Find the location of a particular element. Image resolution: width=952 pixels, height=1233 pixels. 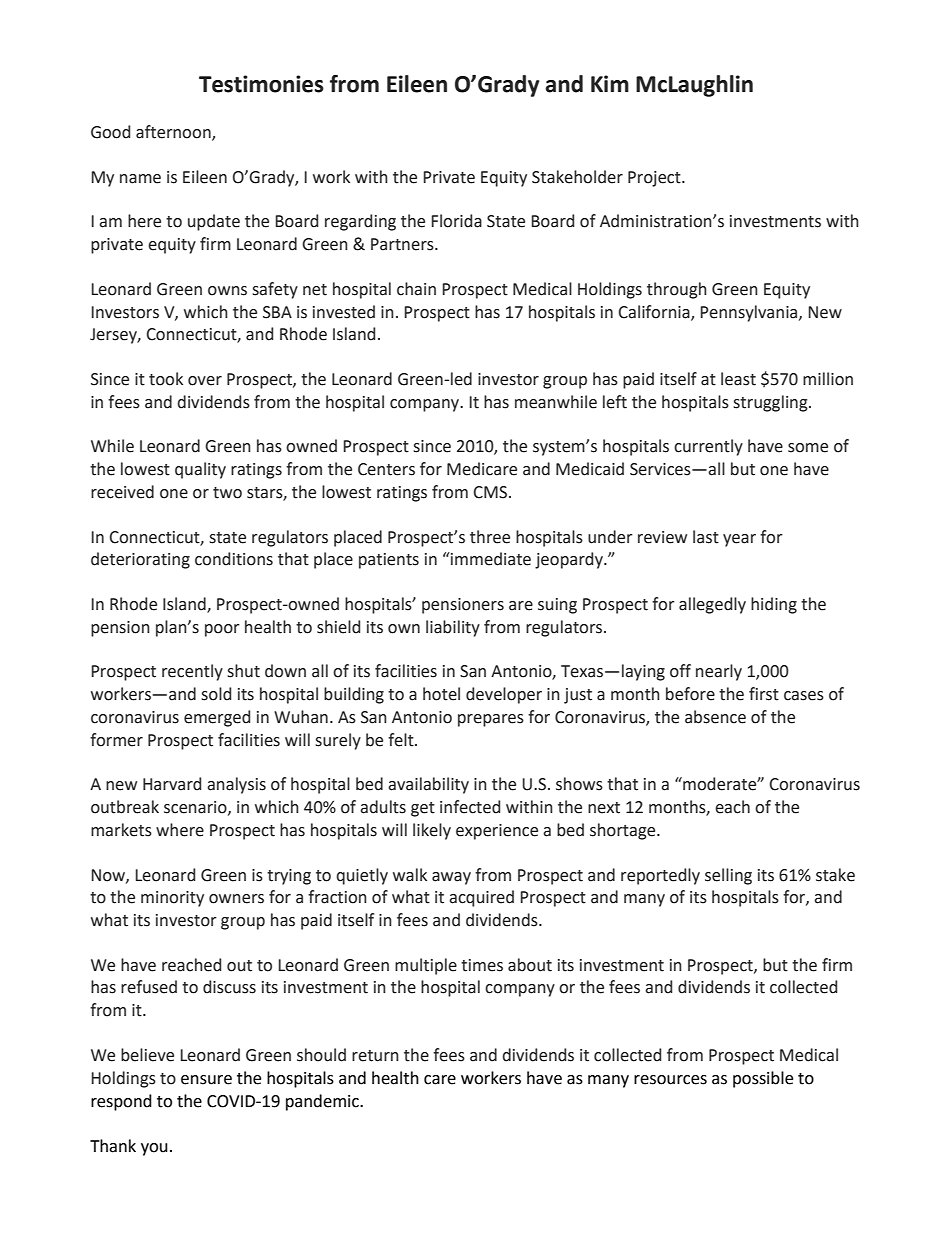

liability is located at coordinates (453, 628).
